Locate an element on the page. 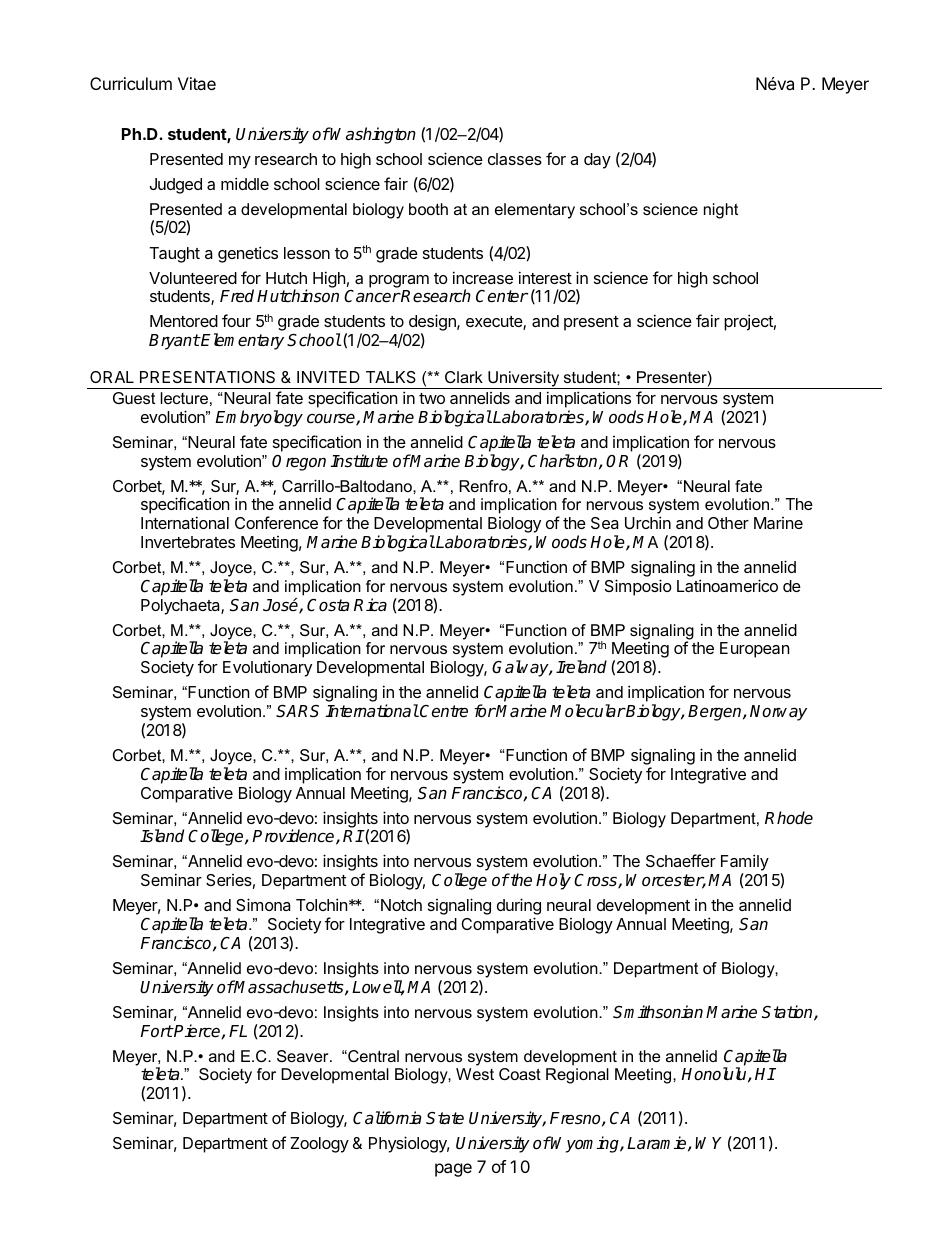 This document has width=952, height=1233. Center is located at coordinates (502, 296).
